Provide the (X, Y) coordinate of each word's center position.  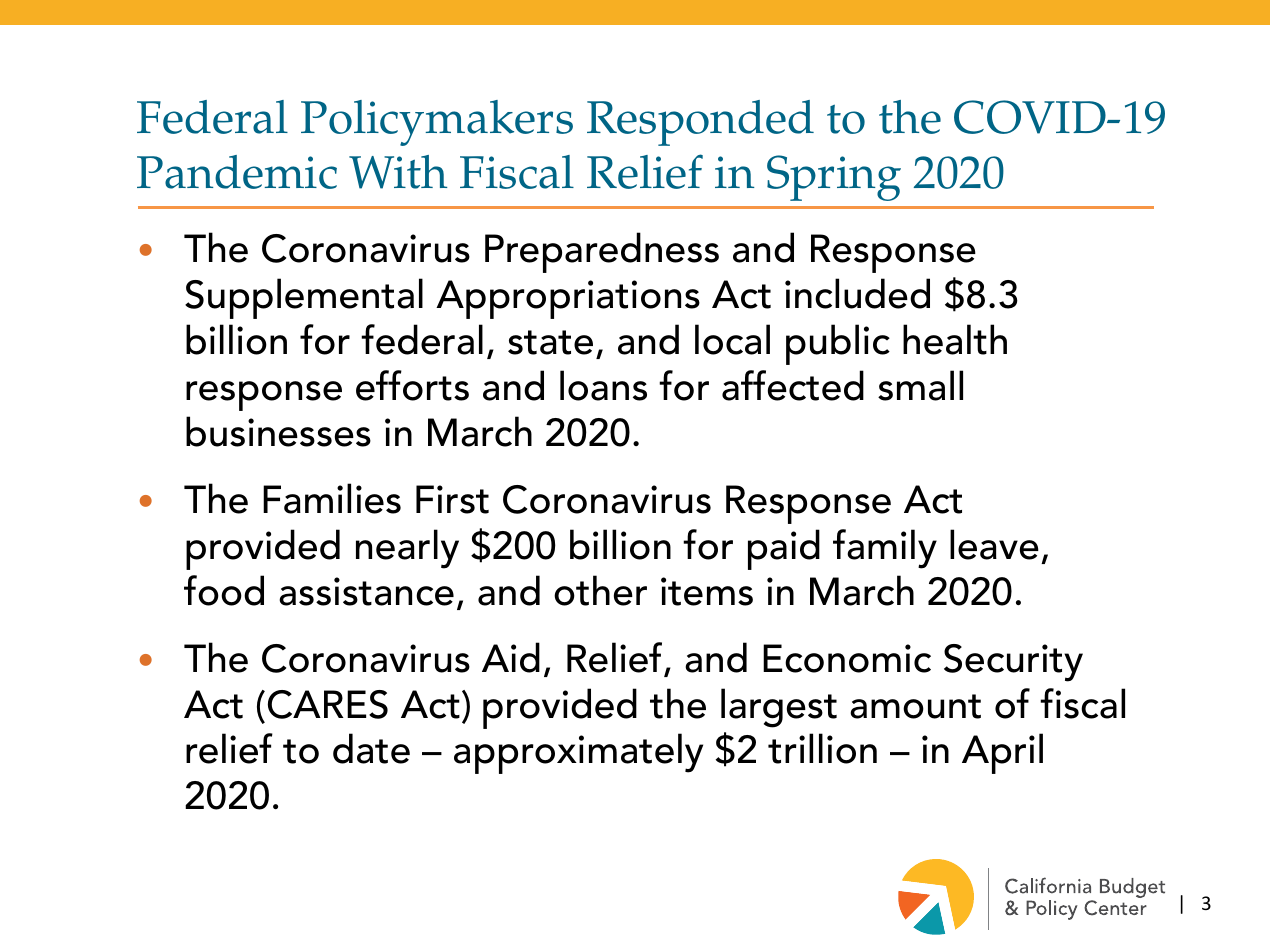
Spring (834, 178)
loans (603, 385)
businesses (278, 431)
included (857, 293)
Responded (700, 123)
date (371, 748)
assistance (366, 591)
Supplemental (304, 298)
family (885, 549)
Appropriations (568, 299)
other (600, 590)
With (398, 172)
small (920, 385)
